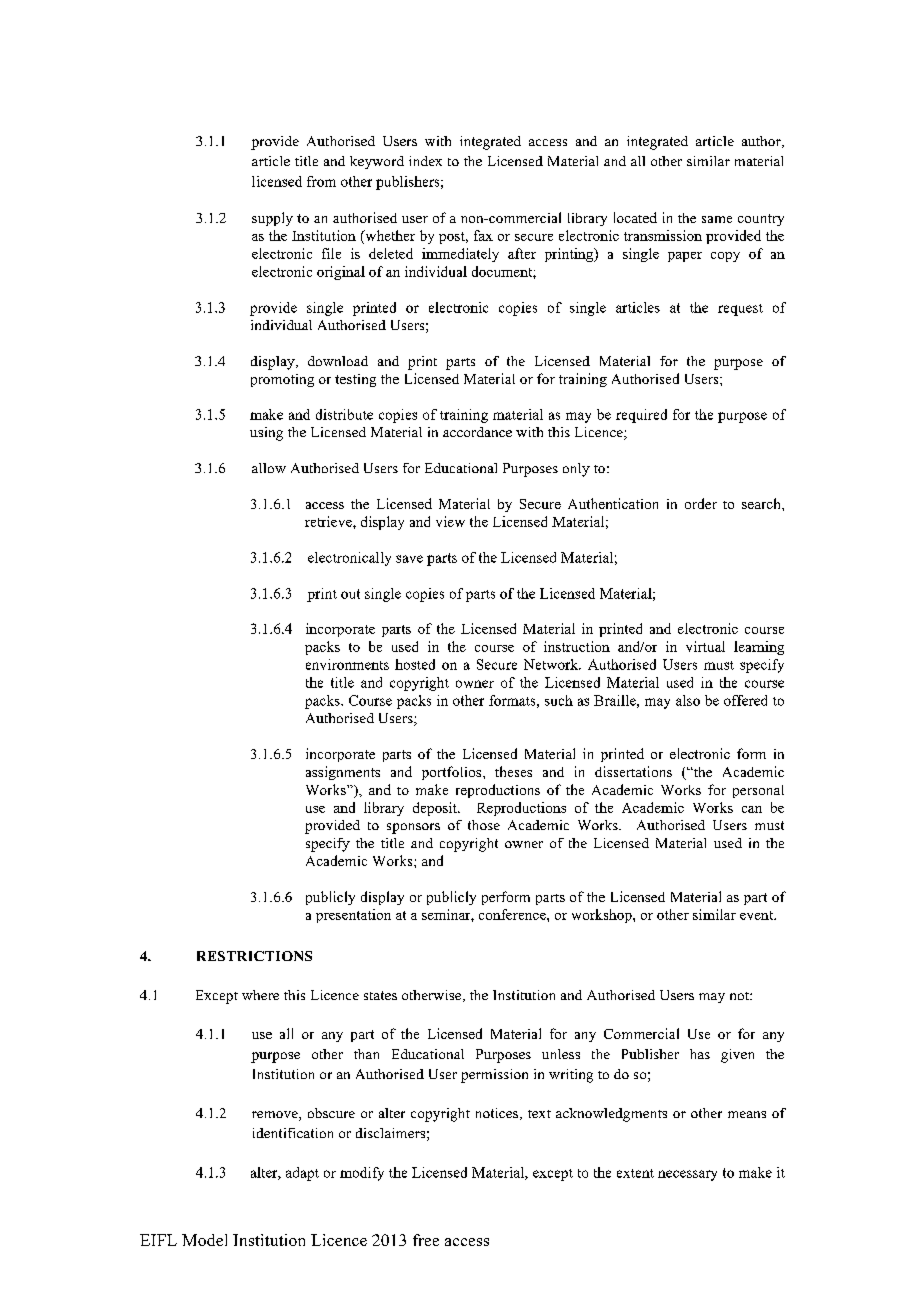 The image size is (924, 1308). Describe the element at coordinates (272, 219) in the screenshot. I see `supply` at that location.
